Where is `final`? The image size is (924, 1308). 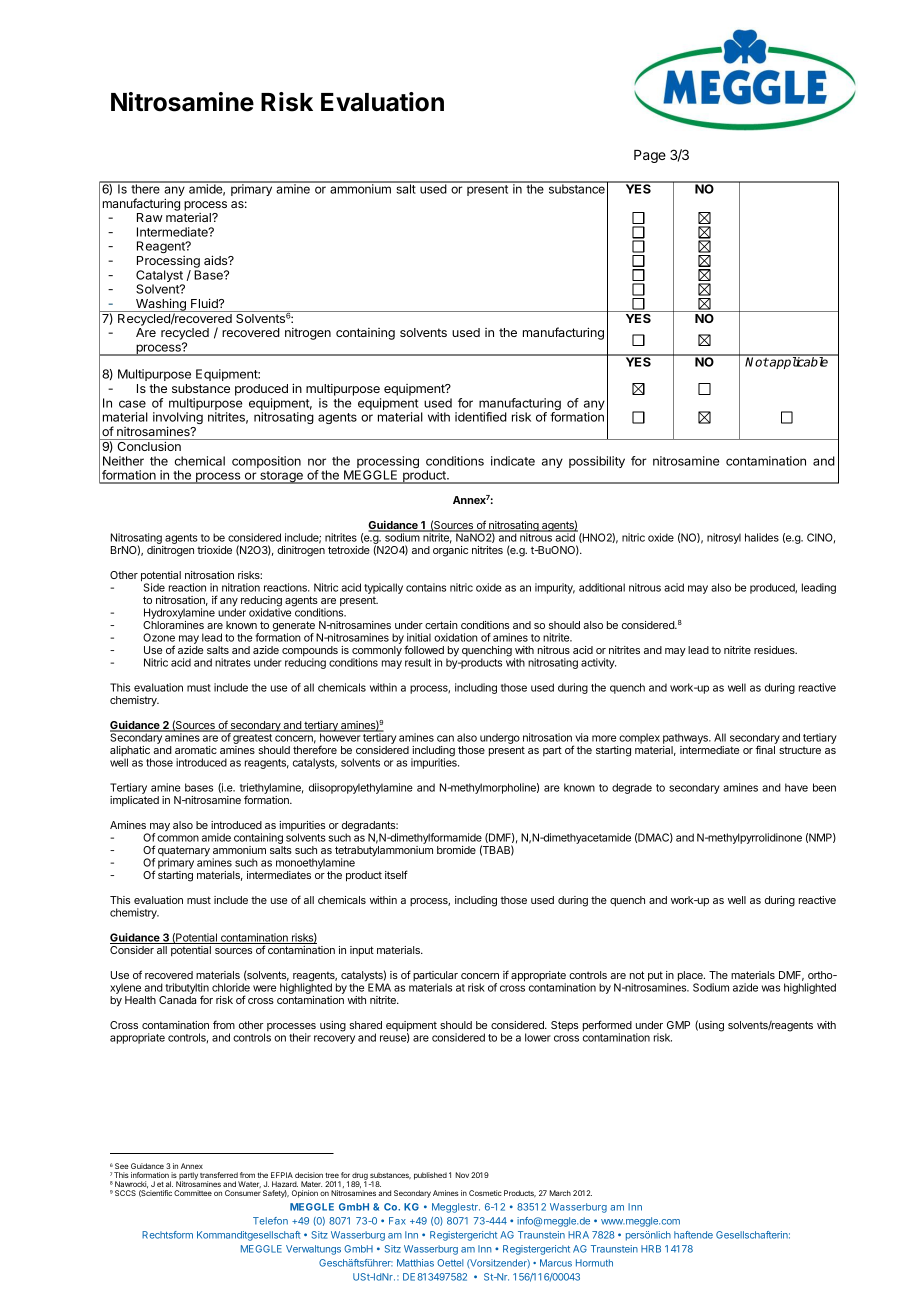 final is located at coordinates (765, 749).
